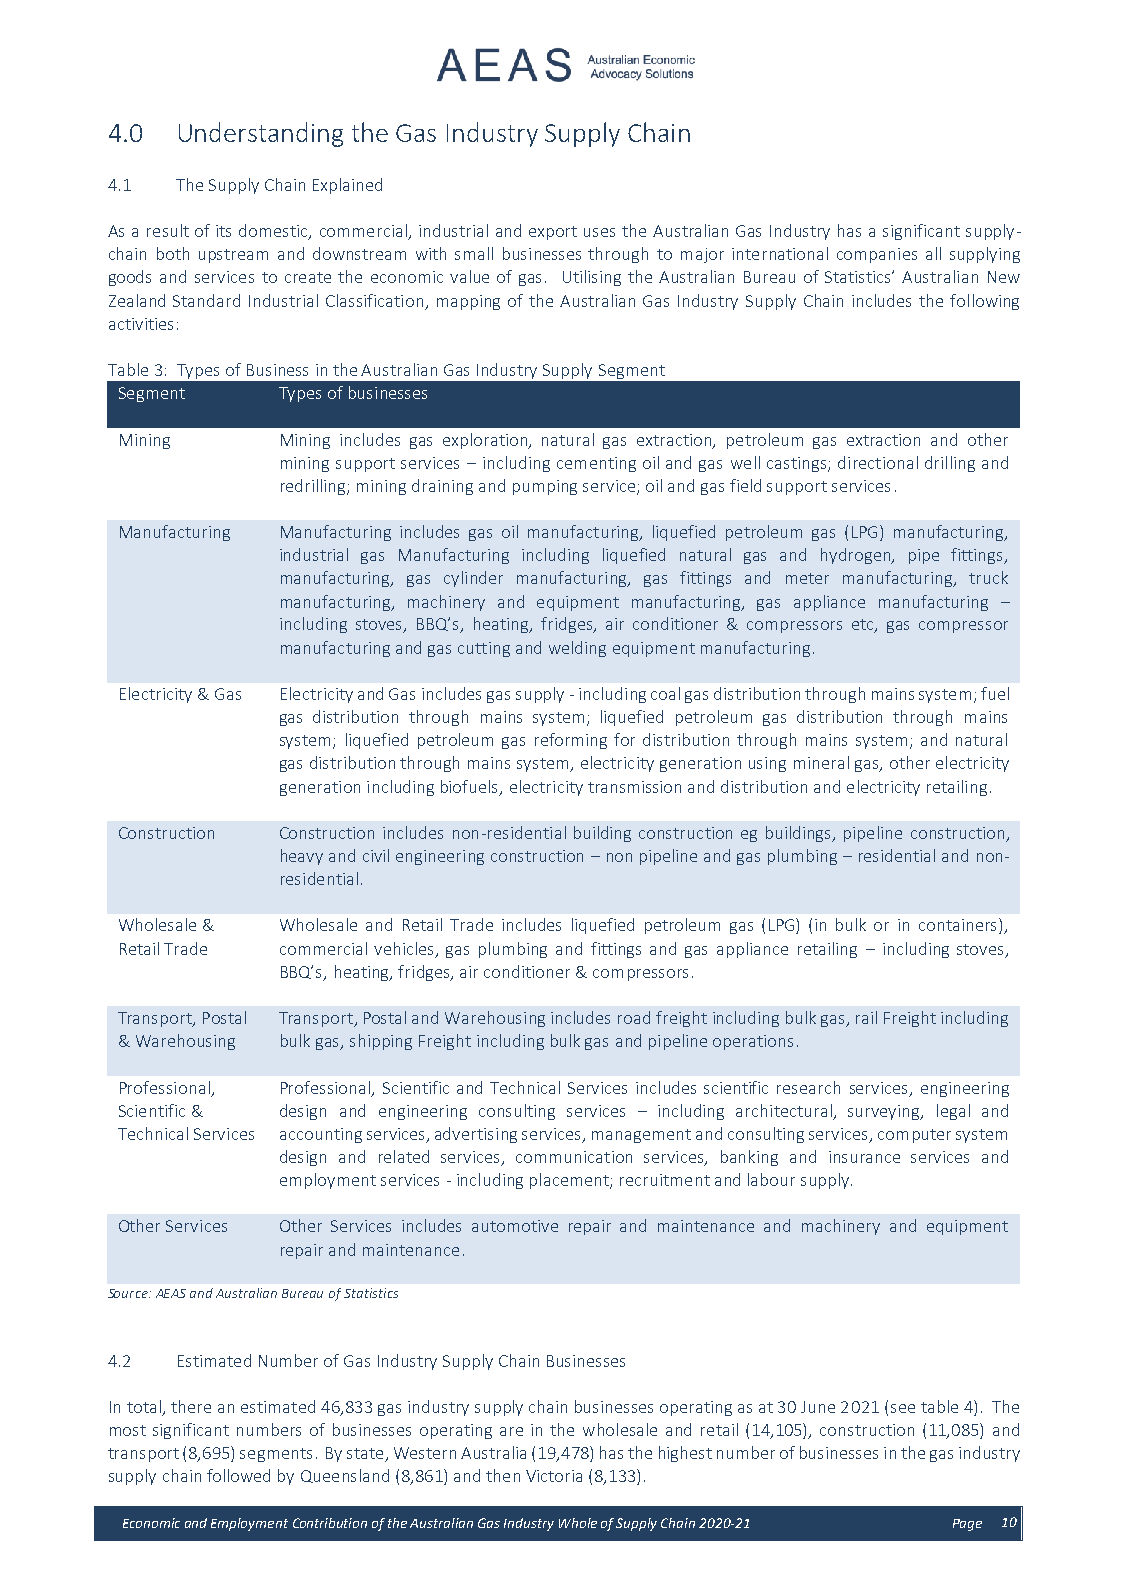  Describe the element at coordinates (302, 857) in the screenshot. I see `heavy` at that location.
